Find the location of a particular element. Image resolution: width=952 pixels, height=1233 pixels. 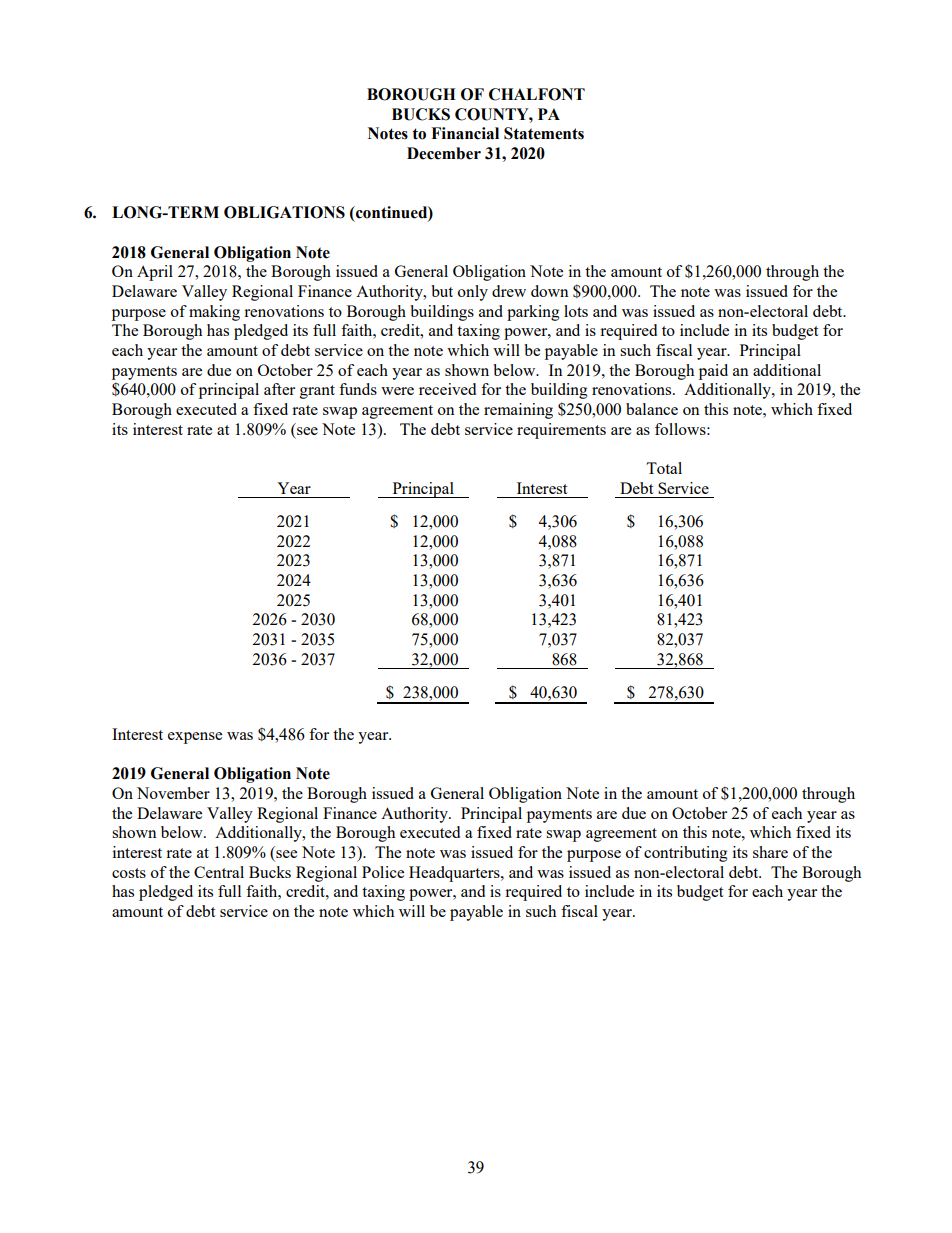

contributing is located at coordinates (686, 854).
